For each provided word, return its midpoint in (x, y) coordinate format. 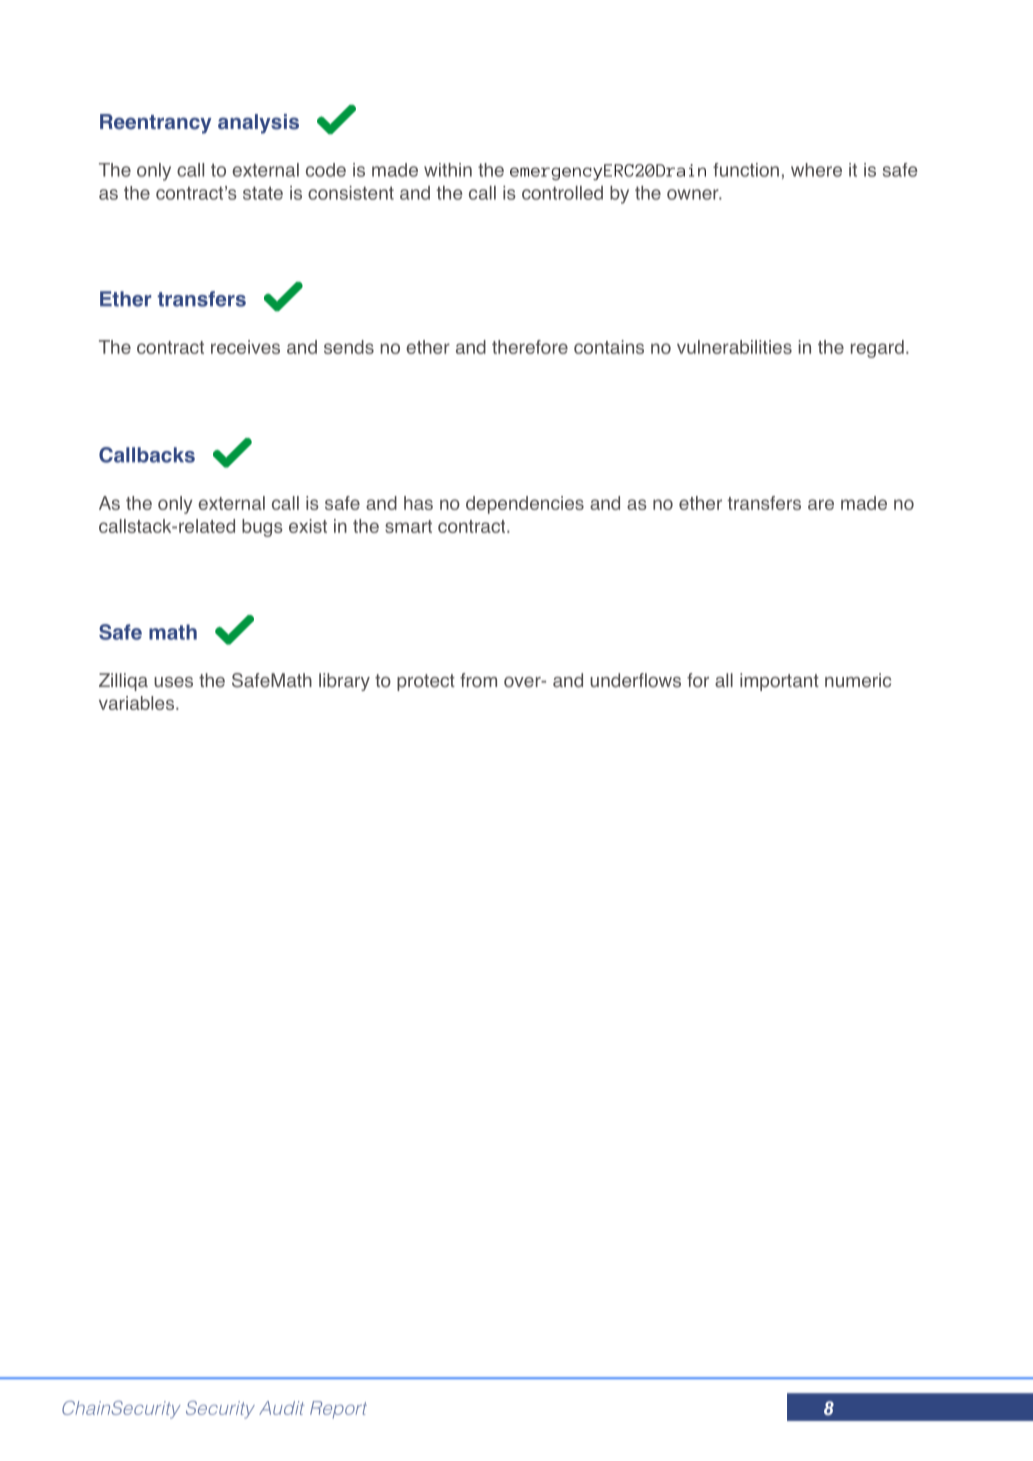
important (779, 682)
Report (338, 1410)
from (478, 680)
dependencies (525, 505)
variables (138, 703)
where (816, 170)
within (448, 170)
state (263, 193)
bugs (262, 528)
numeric (858, 680)
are (821, 504)
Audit (282, 1408)
